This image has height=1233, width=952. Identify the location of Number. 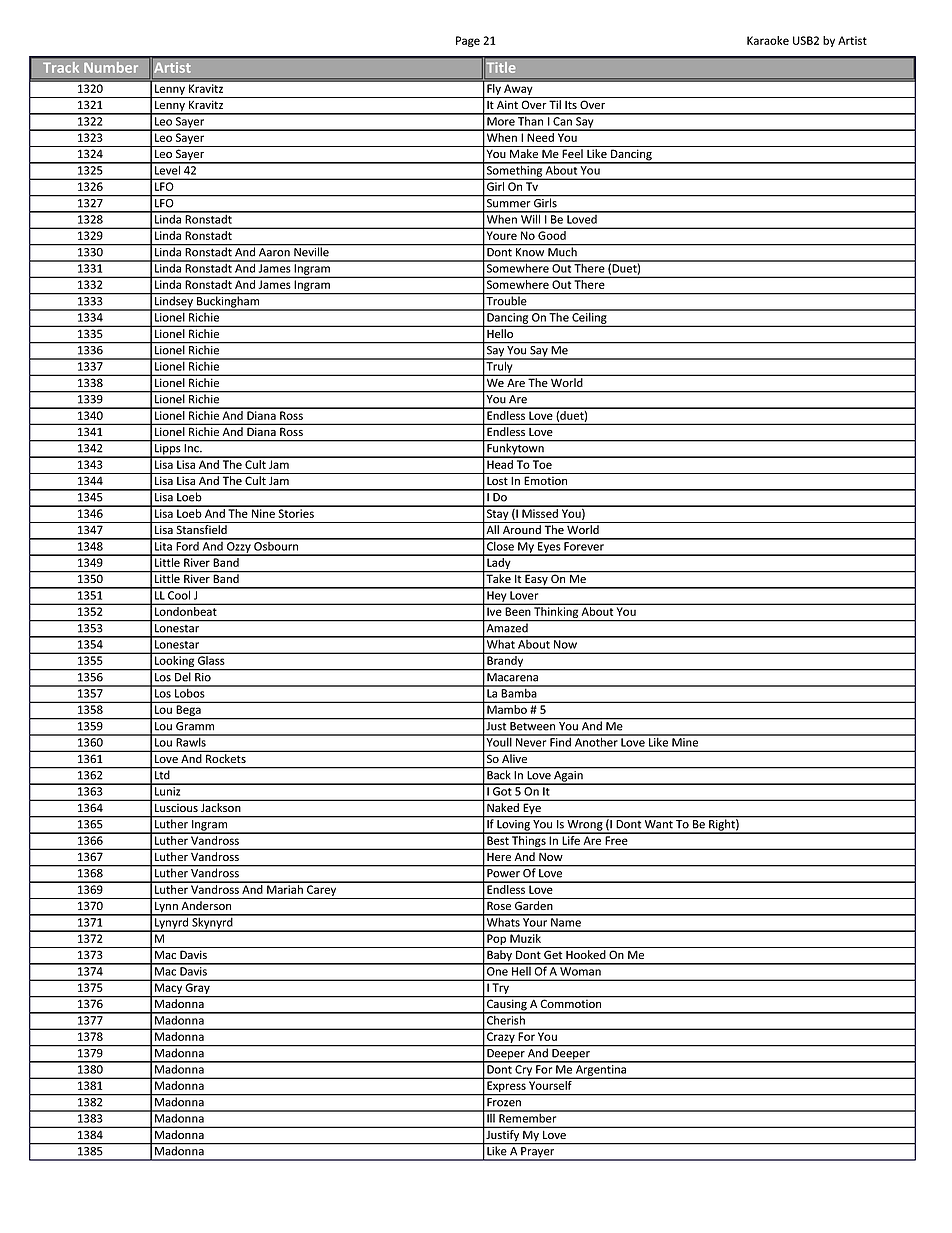
(111, 67).
